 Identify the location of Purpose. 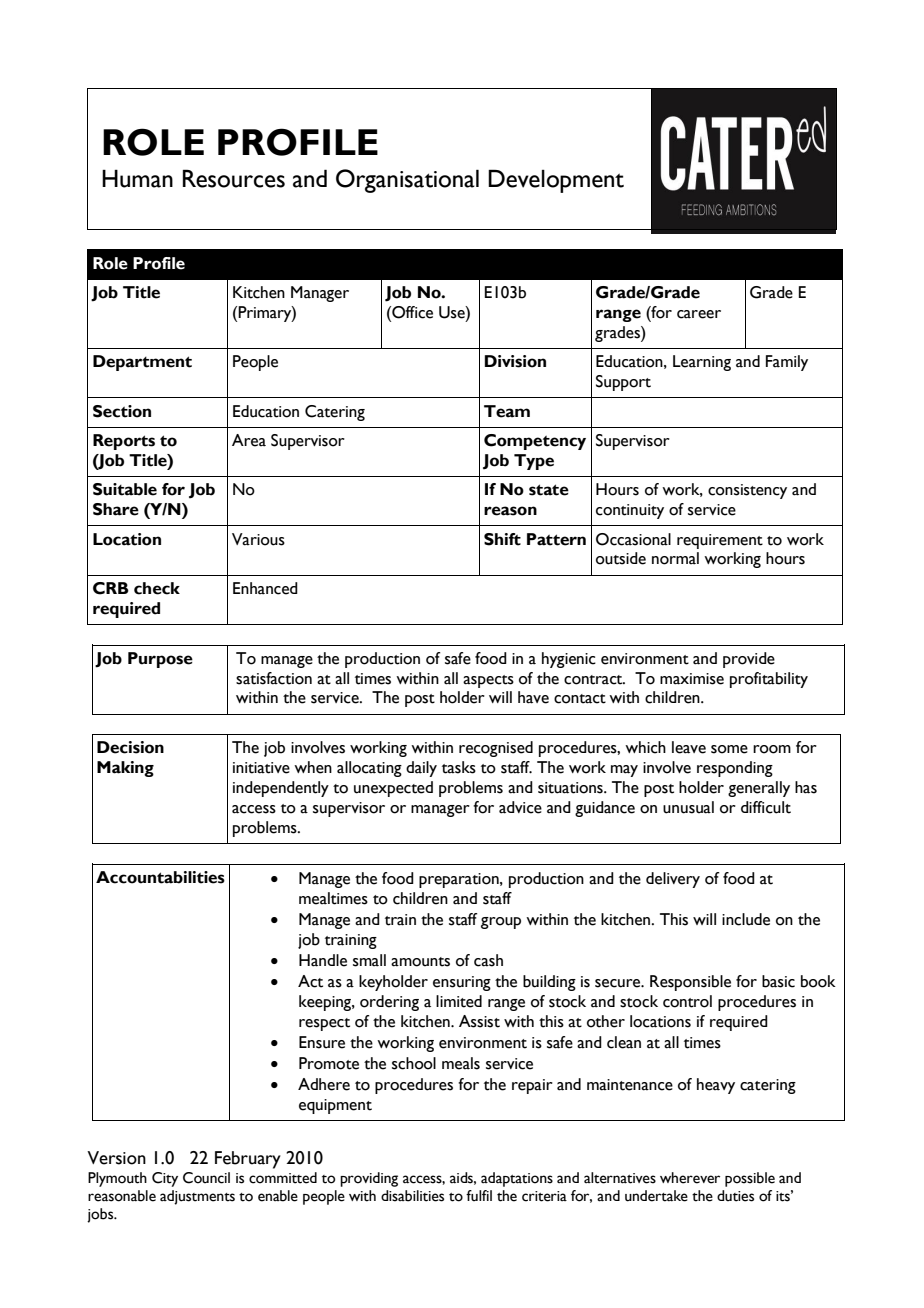
(160, 660).
